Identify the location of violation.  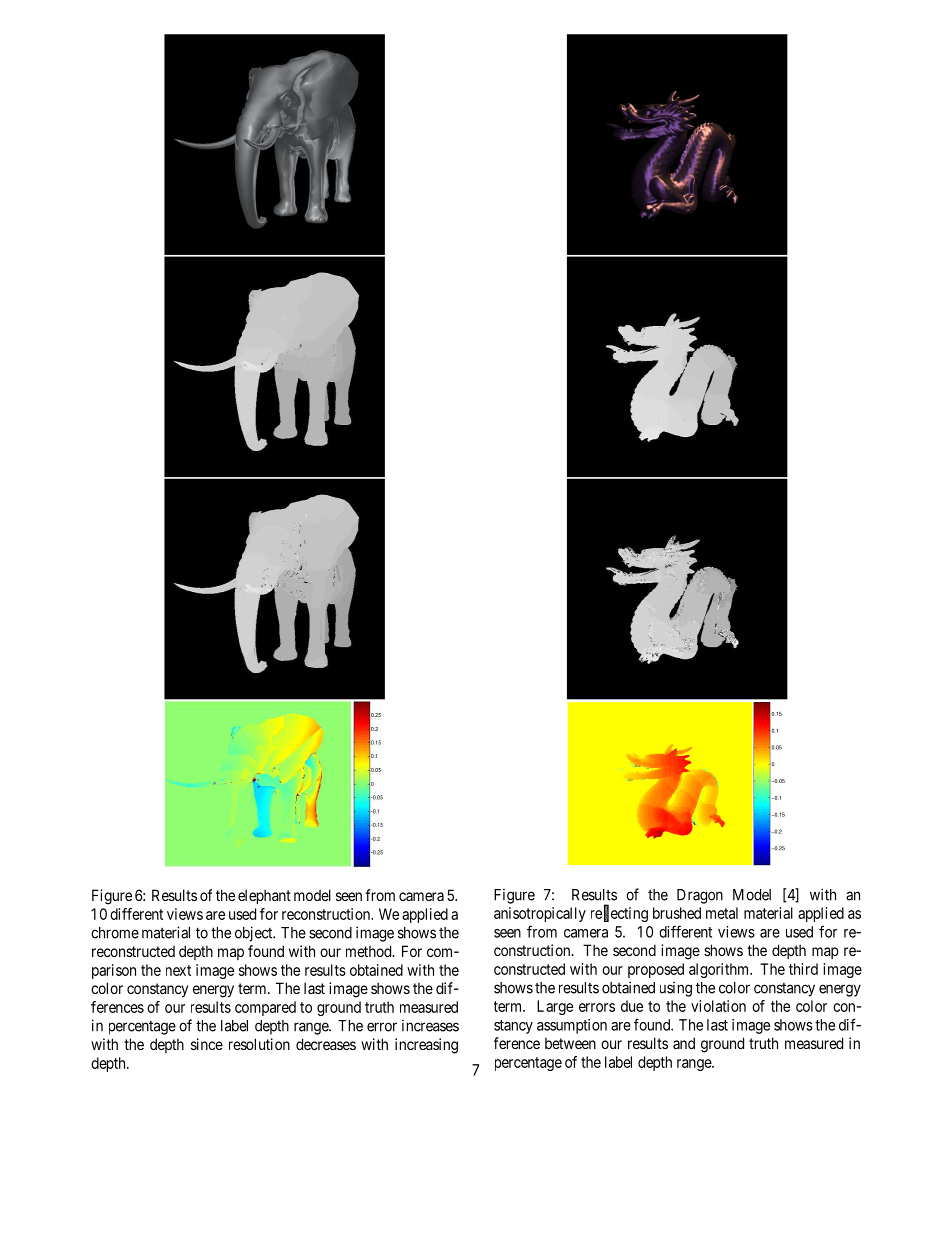
(718, 1006).
